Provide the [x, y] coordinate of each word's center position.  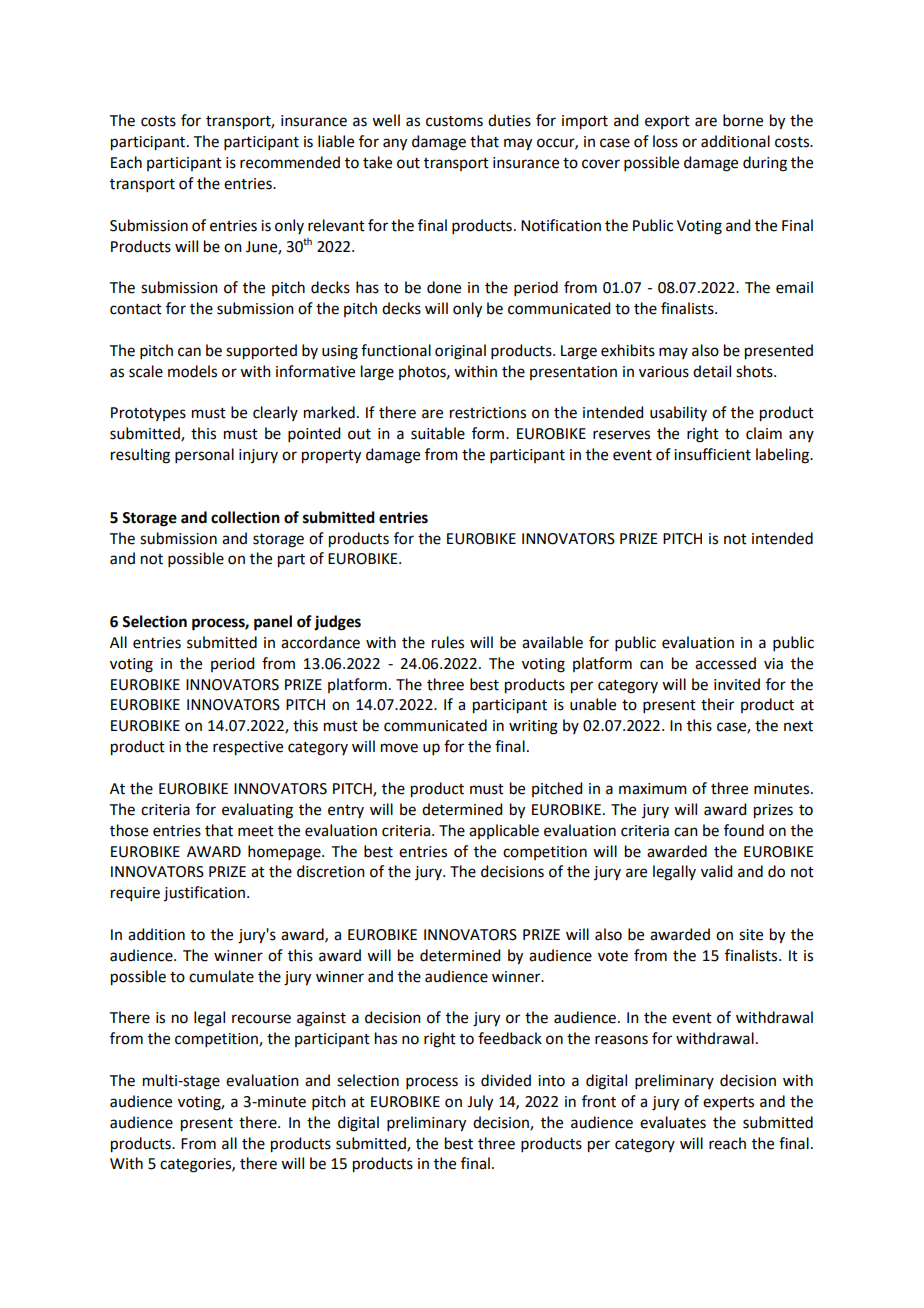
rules [448, 642]
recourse [261, 1019]
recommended [290, 162]
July [480, 1103]
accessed [725, 663]
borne [743, 120]
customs [454, 121]
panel [273, 623]
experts [728, 1103]
